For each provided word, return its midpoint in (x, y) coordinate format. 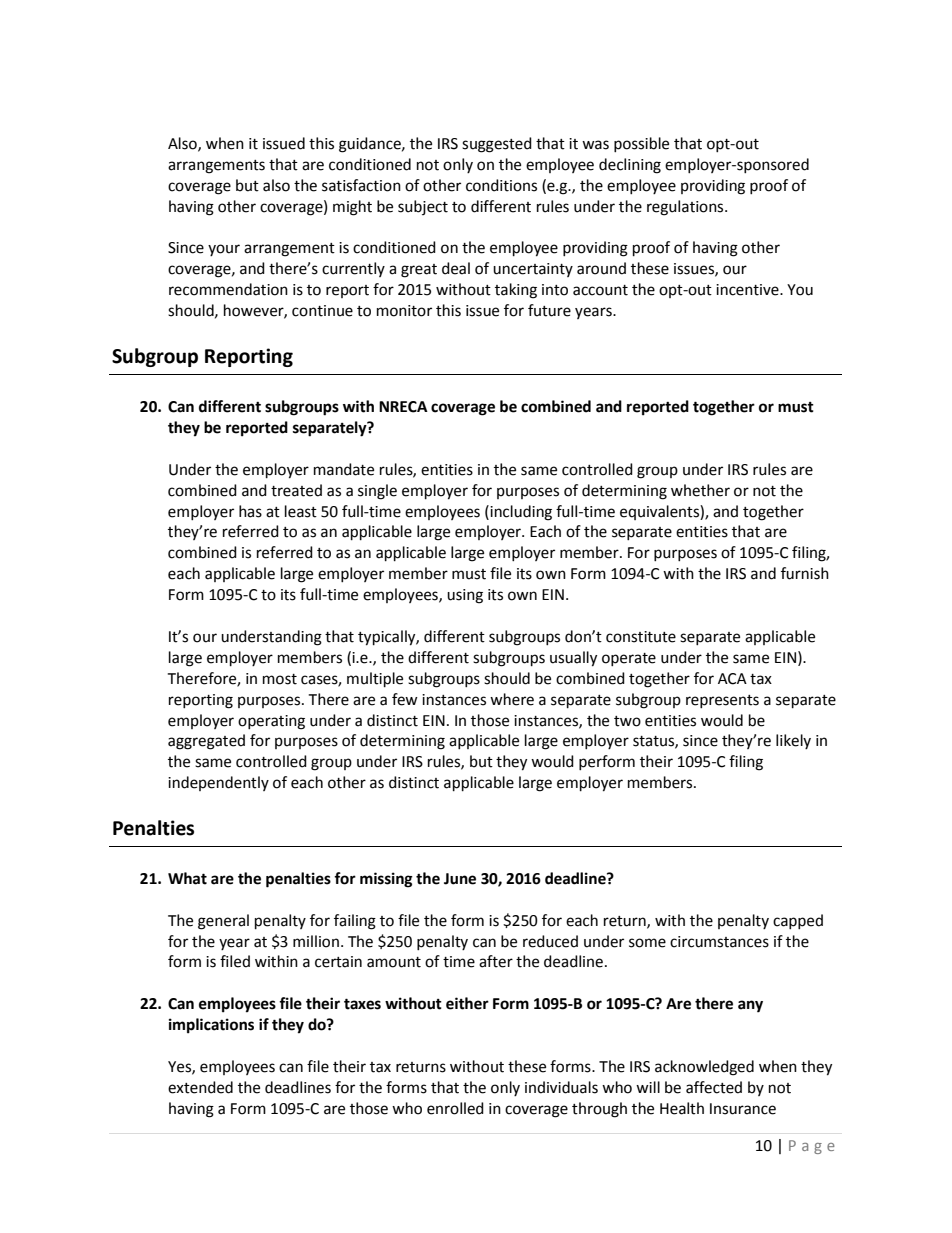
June (460, 879)
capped (798, 921)
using (465, 596)
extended (200, 1087)
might (352, 208)
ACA (732, 679)
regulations (686, 208)
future (549, 310)
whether (700, 490)
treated (296, 490)
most (280, 679)
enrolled (455, 1108)
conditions (501, 185)
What (187, 878)
